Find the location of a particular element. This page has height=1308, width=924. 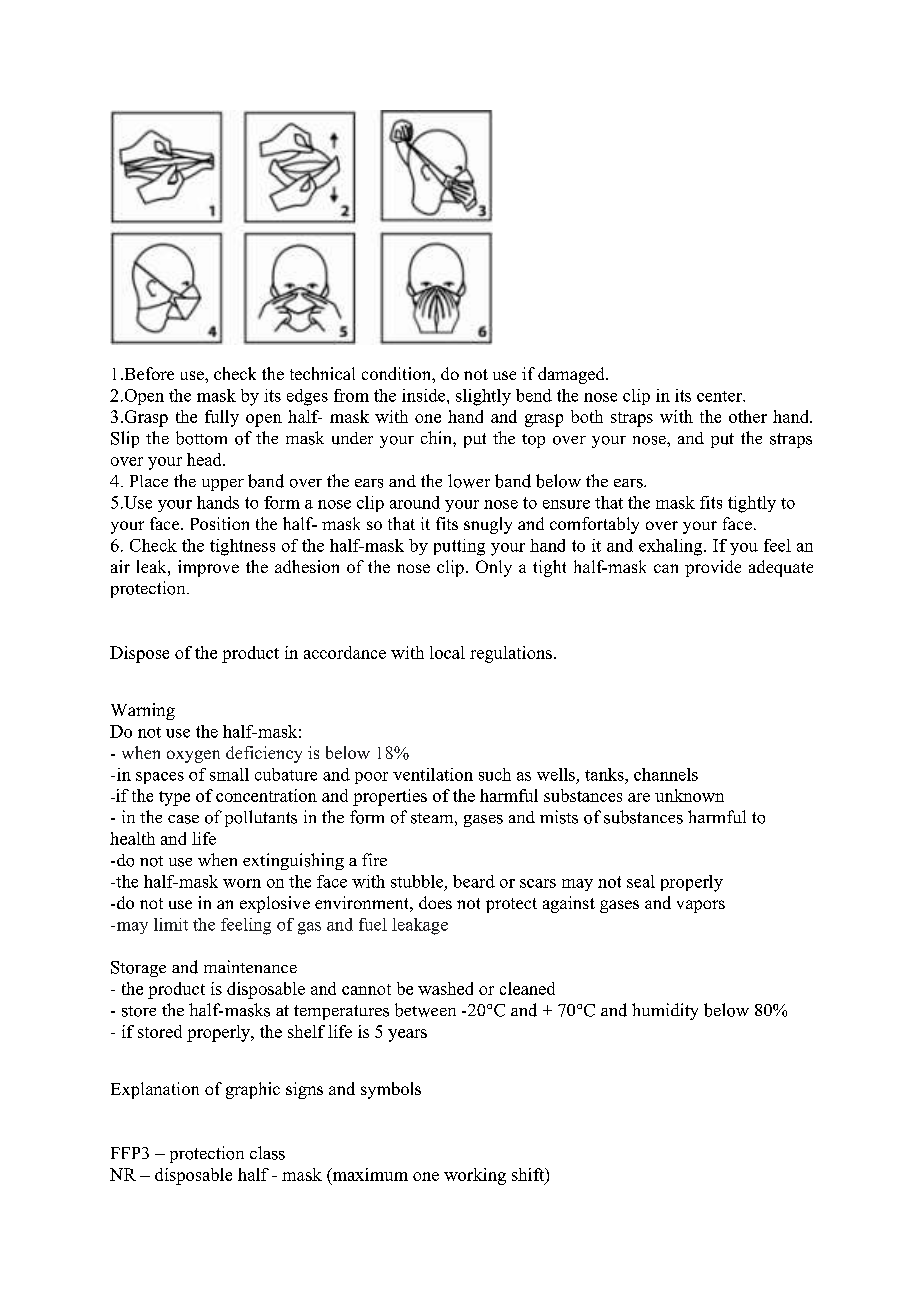

inside is located at coordinates (425, 395).
